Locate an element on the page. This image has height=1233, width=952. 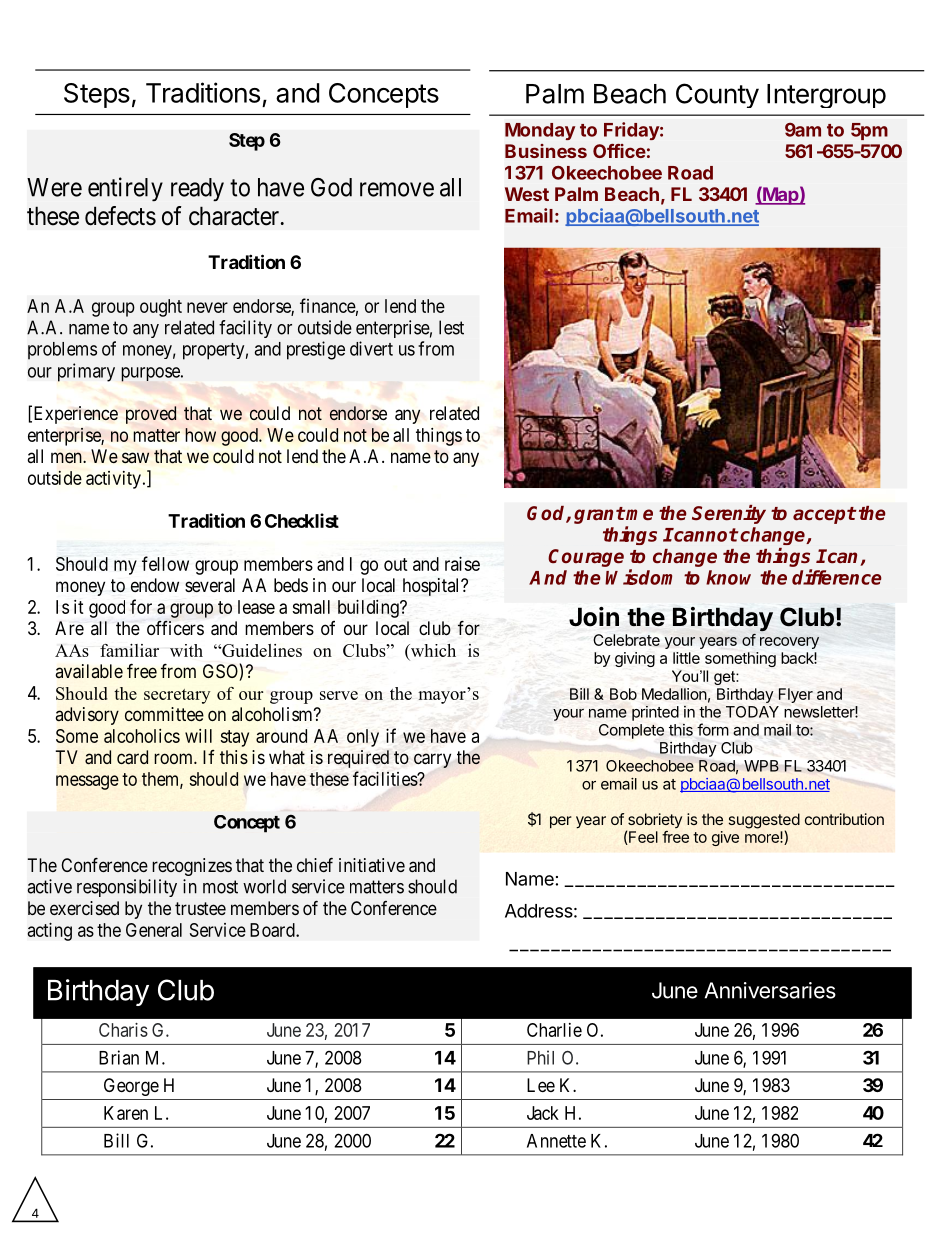
Anniversaries is located at coordinates (770, 990).
